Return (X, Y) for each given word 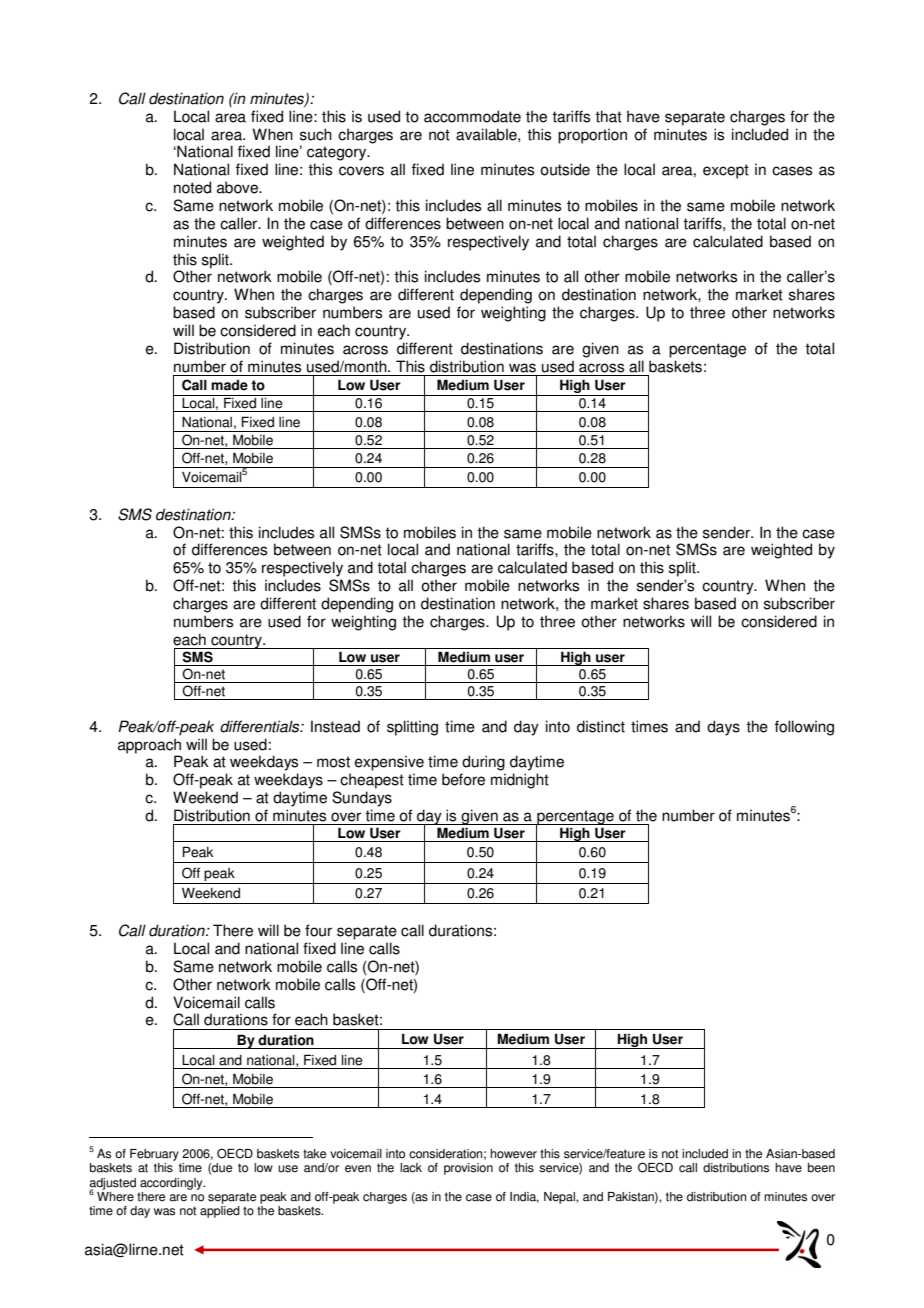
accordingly (172, 1184)
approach (149, 746)
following (804, 728)
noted (192, 187)
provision (468, 1169)
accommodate (472, 116)
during (483, 763)
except (726, 171)
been (821, 1168)
